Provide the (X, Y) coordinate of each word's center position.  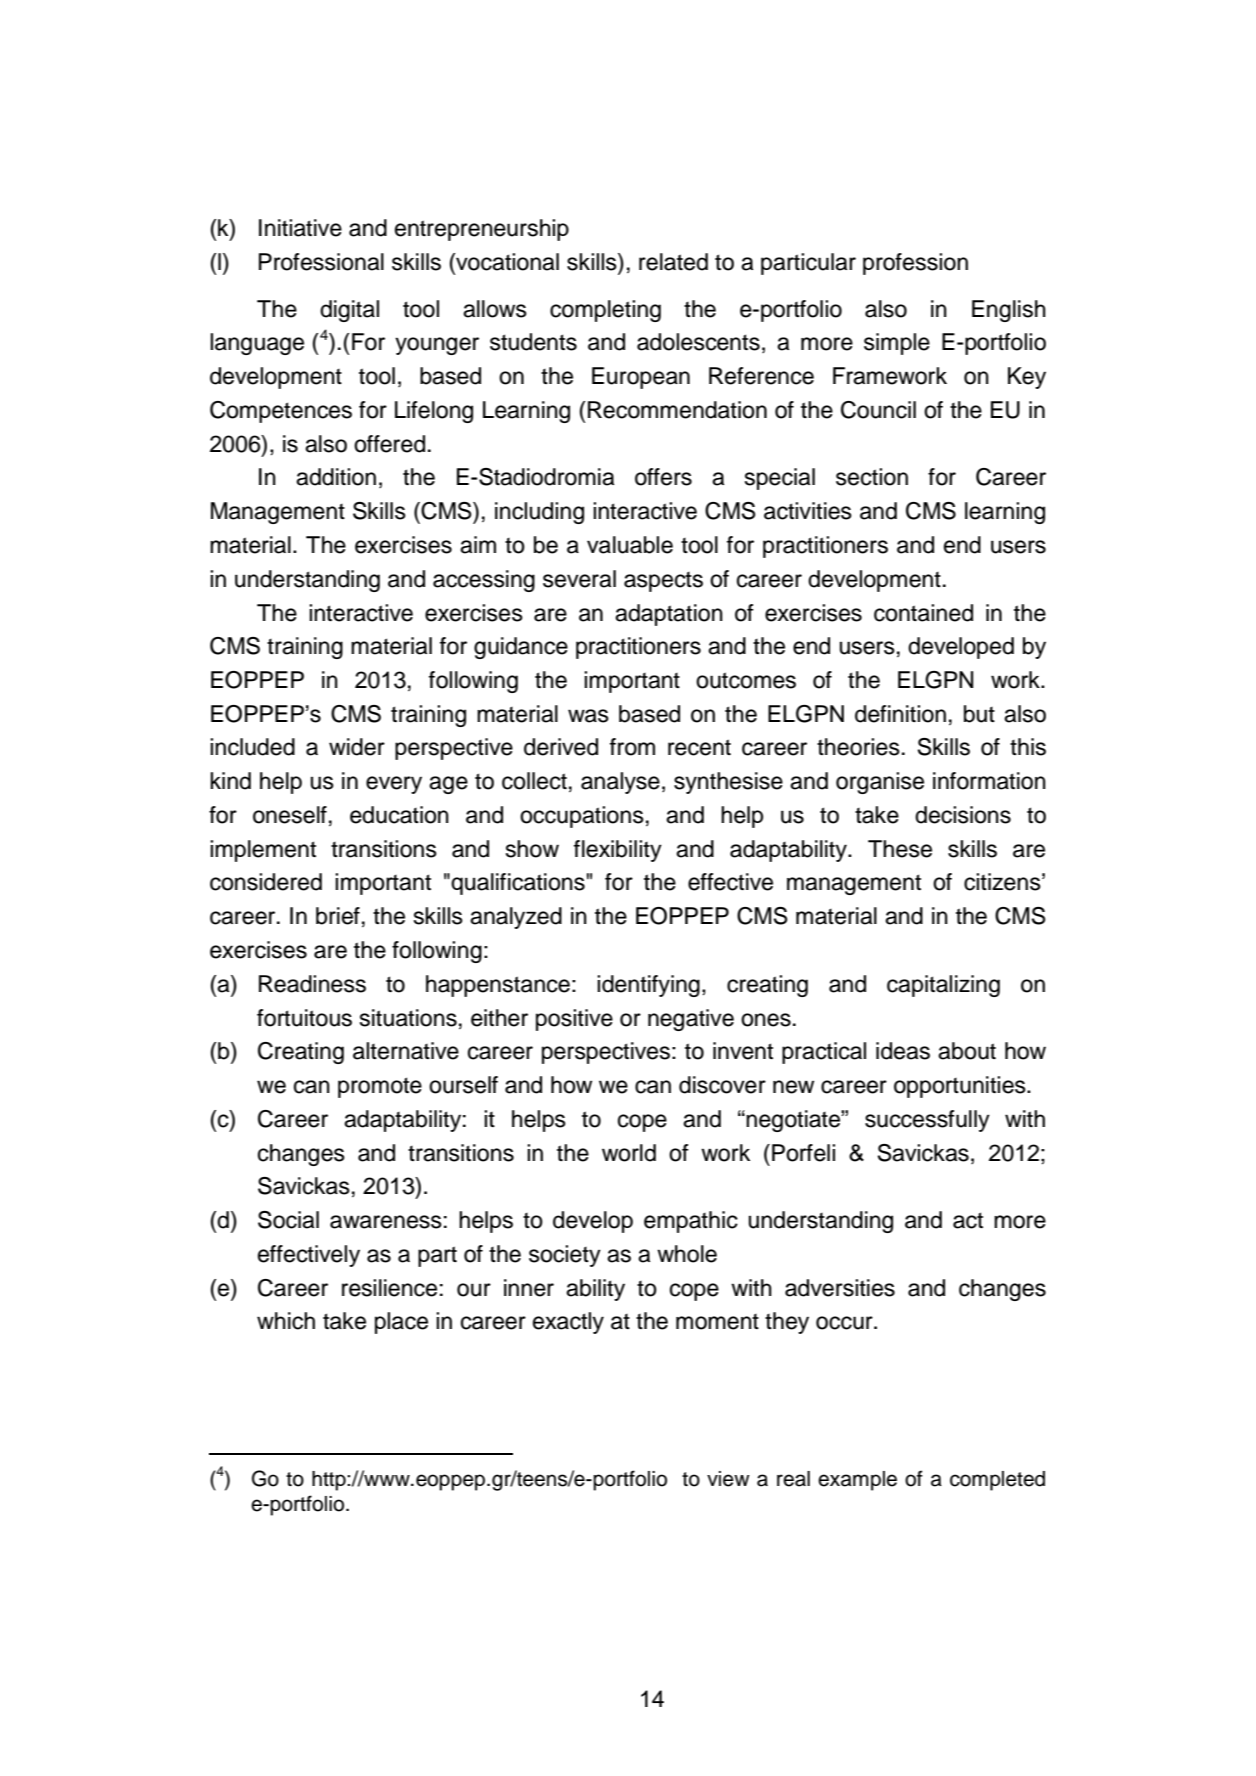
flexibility (618, 851)
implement (263, 851)
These (900, 849)
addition (336, 477)
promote (380, 1087)
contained (923, 613)
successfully (927, 1121)
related (673, 262)
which (286, 1321)
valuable (630, 545)
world (629, 1153)
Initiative (300, 228)
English (1009, 311)
